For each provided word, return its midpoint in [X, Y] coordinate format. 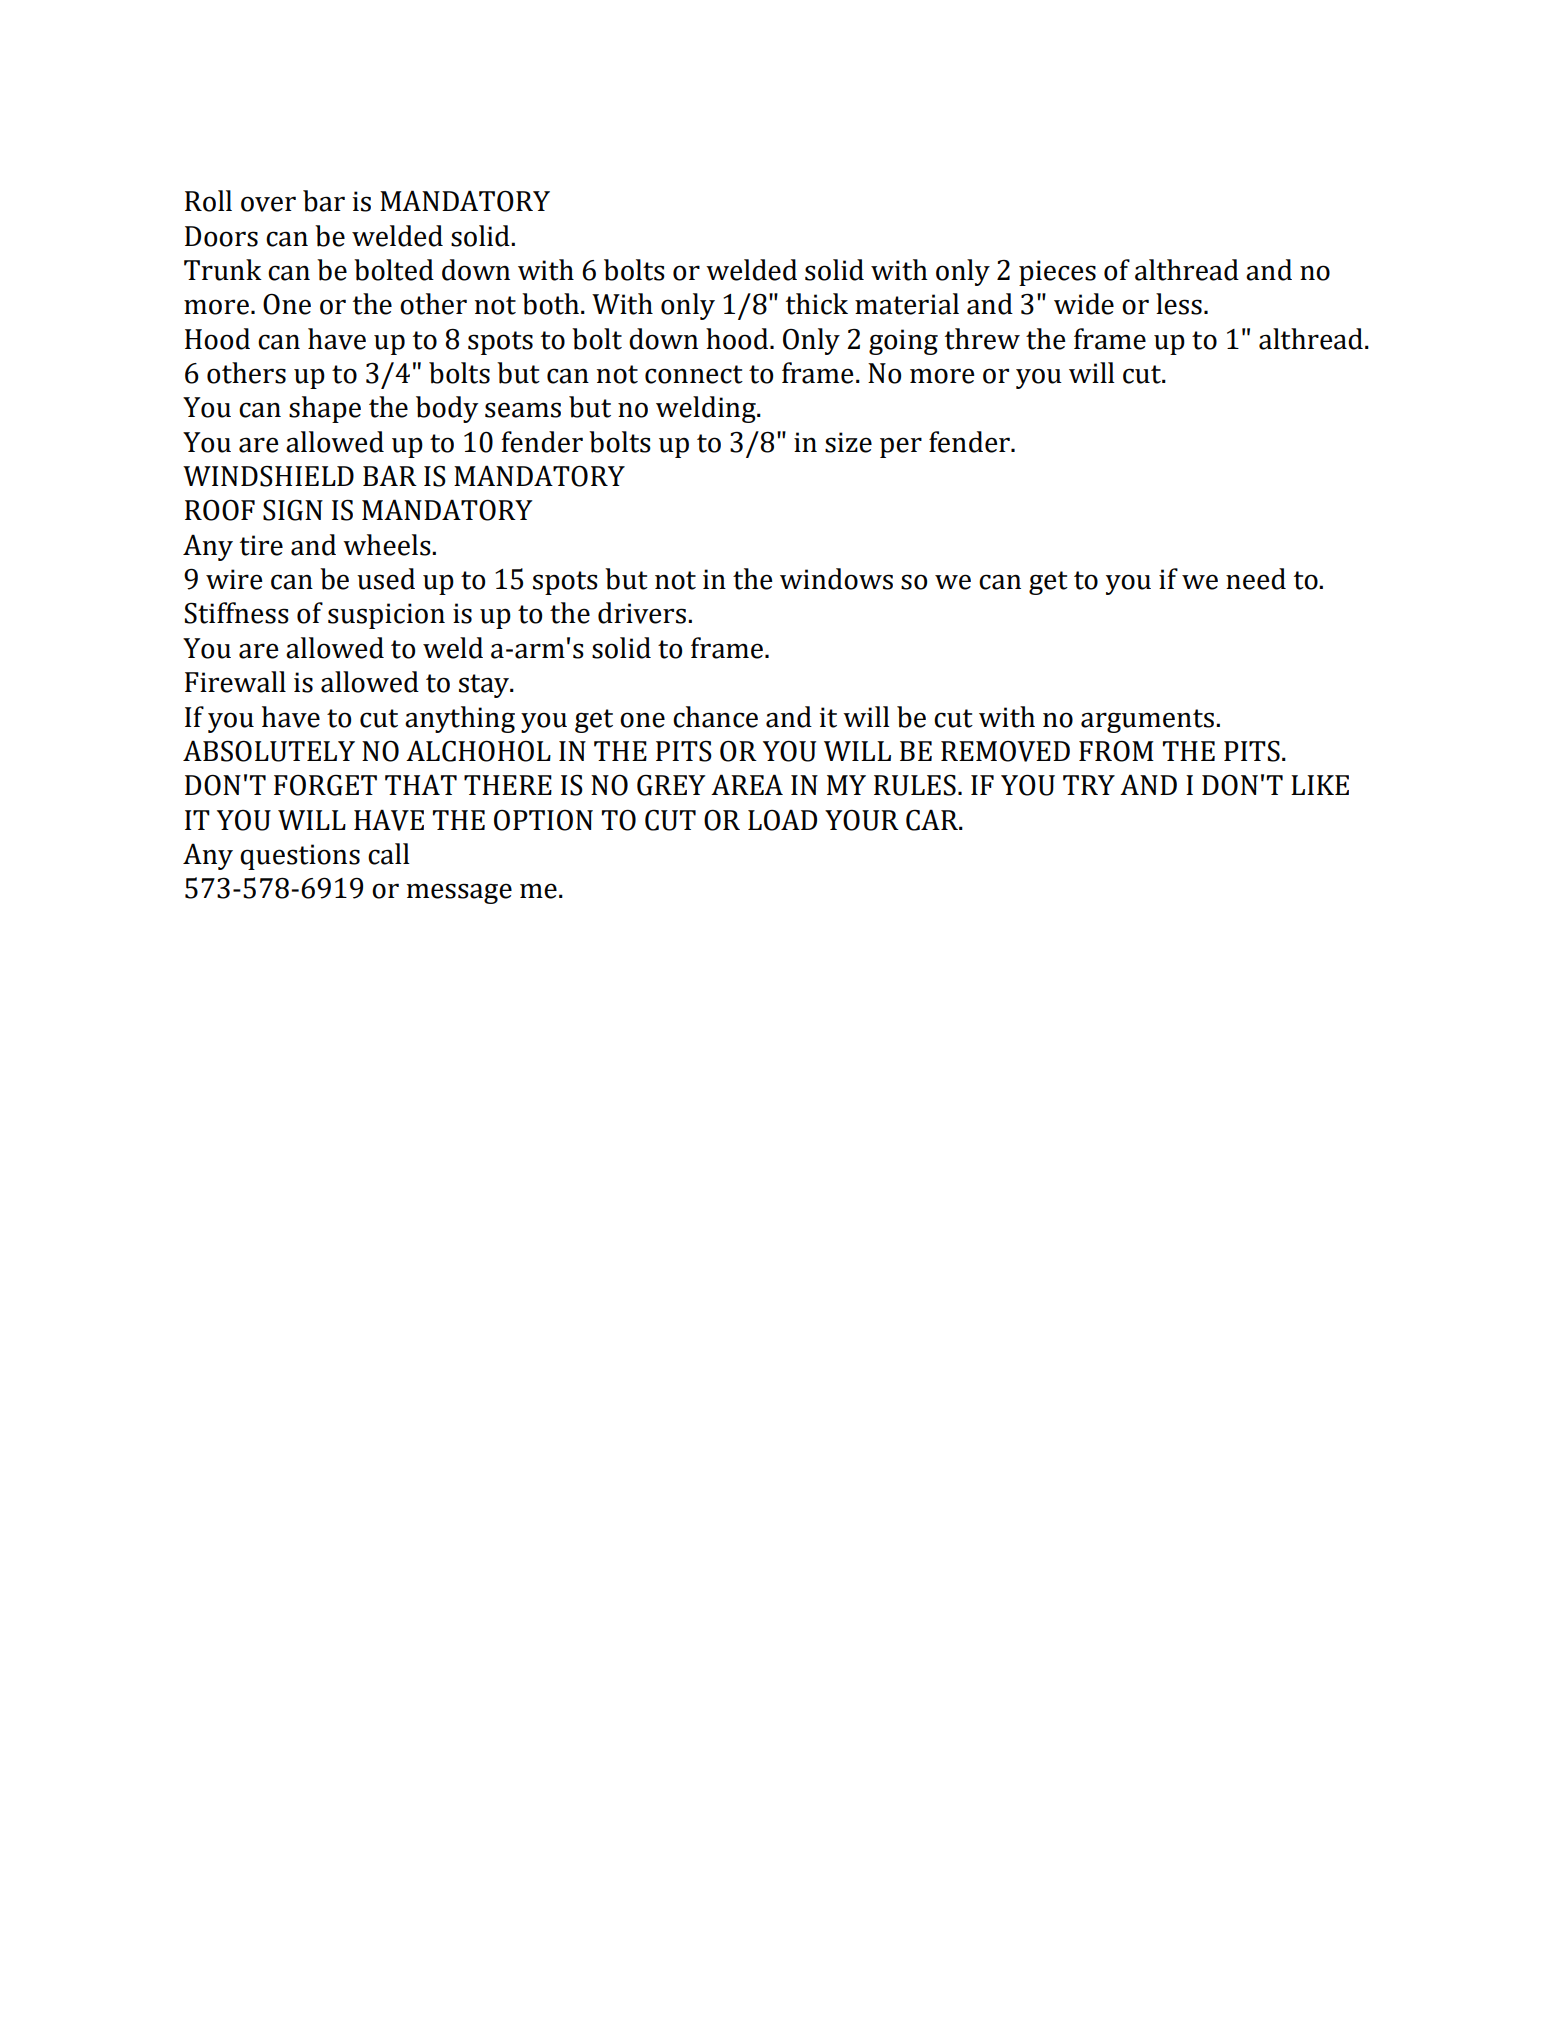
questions [300, 857]
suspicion [386, 616]
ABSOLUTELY [269, 751]
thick [817, 304]
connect [694, 374]
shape [325, 409]
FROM [1116, 751]
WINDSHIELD [268, 476]
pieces [1057, 273]
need [1256, 579]
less [1179, 304]
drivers [642, 613]
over [268, 204]
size [848, 442]
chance [715, 717]
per [901, 447]
